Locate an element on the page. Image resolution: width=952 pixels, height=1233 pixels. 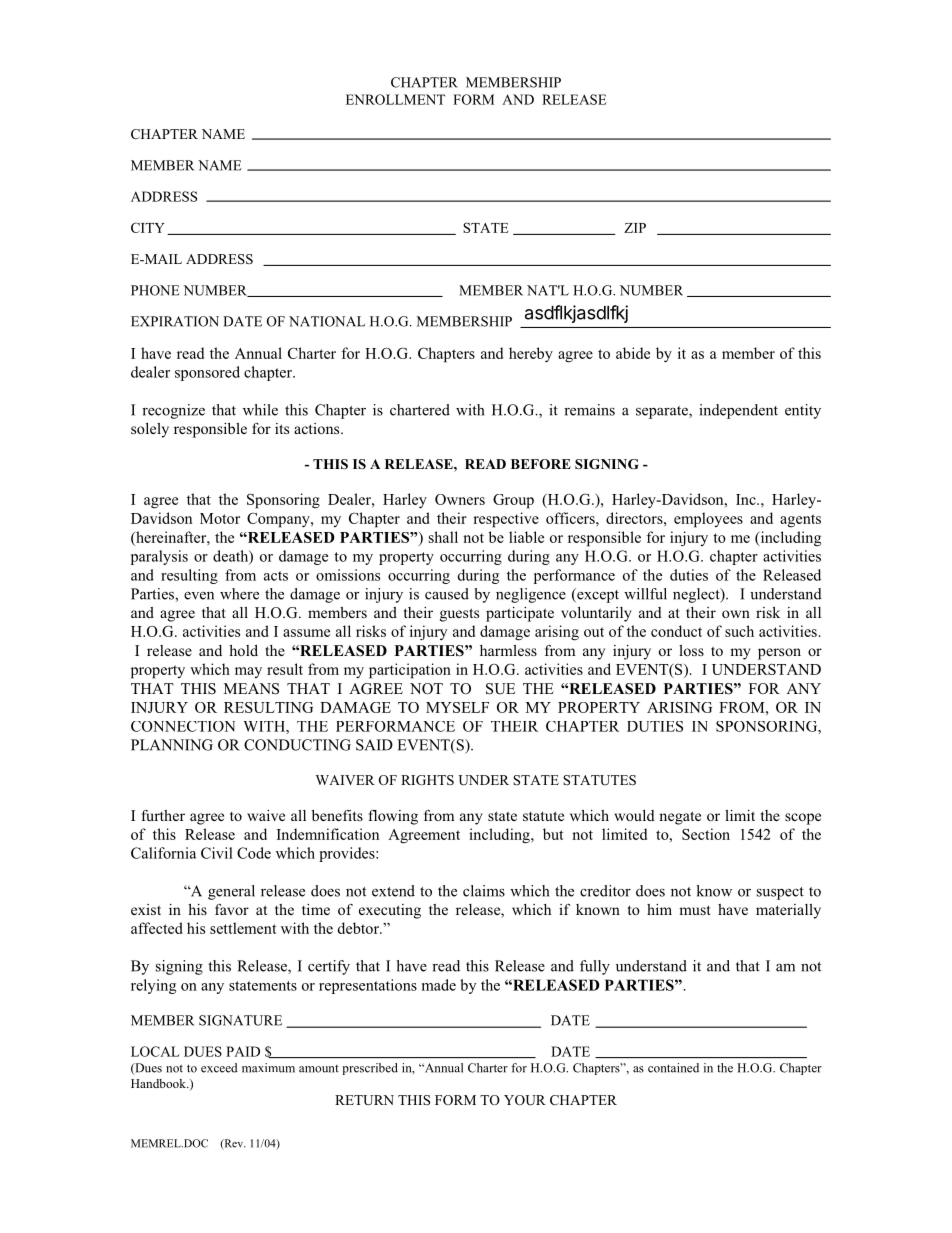
exceed is located at coordinates (219, 1068).
